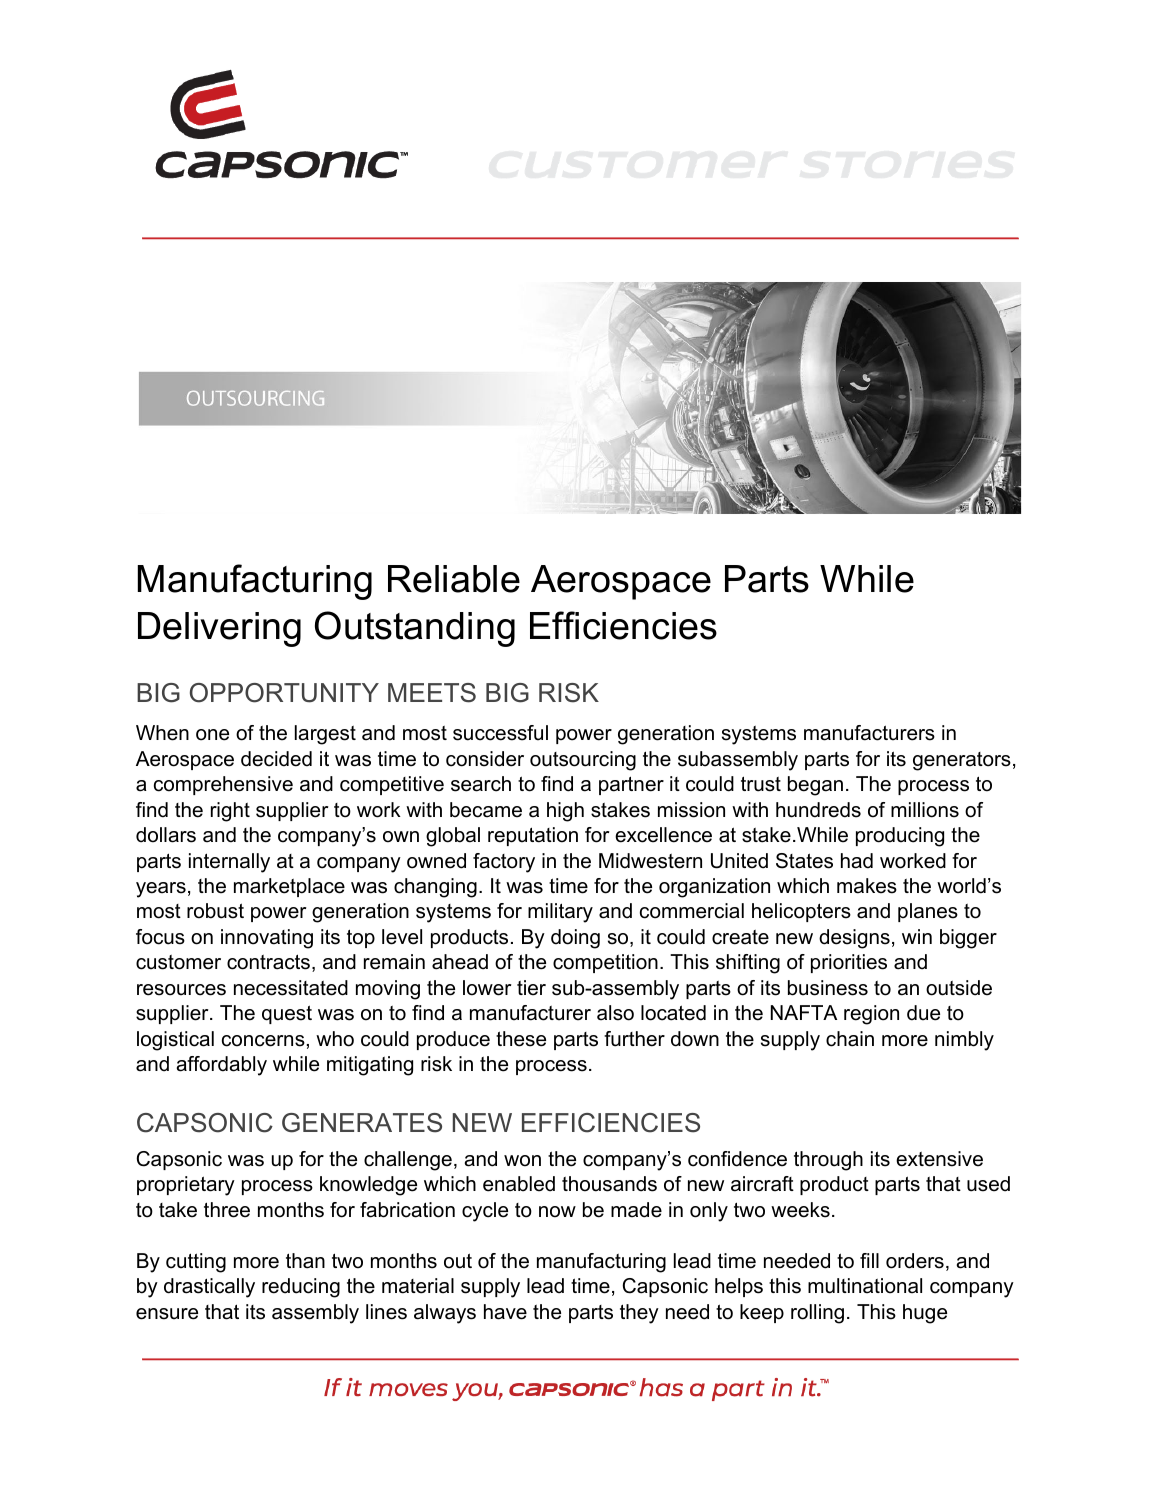 The height and width of the image is (1493, 1154). Describe the element at coordinates (900, 837) in the image. I see `producing` at that location.
